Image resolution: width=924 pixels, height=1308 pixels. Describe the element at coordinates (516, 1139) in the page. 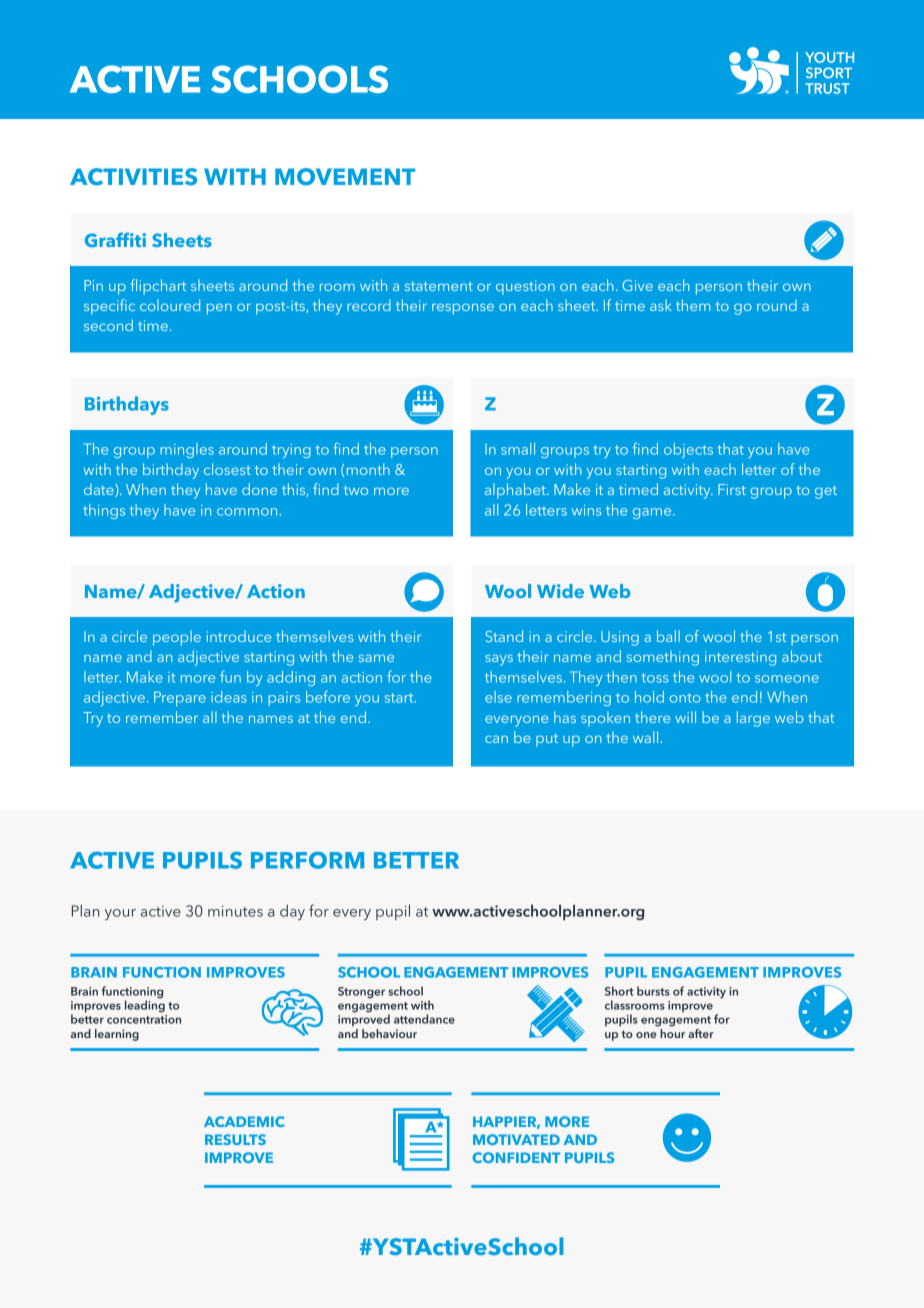

I see `MOTIVATED` at that location.
